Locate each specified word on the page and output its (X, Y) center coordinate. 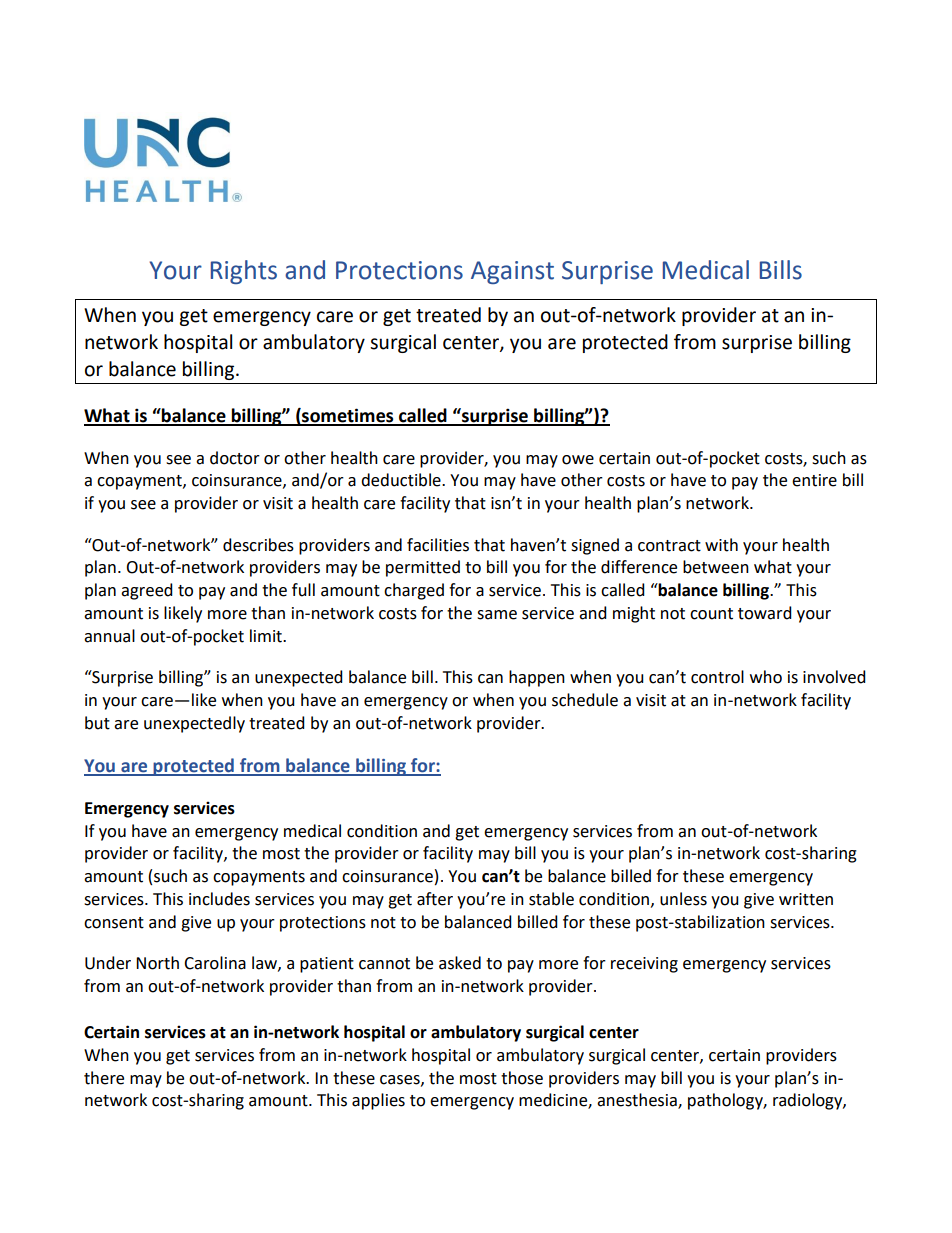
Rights (244, 272)
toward (765, 613)
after (435, 899)
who (766, 677)
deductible (402, 480)
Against (512, 272)
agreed (147, 591)
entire (814, 480)
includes (219, 899)
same (497, 615)
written (806, 899)
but (97, 723)
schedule (585, 700)
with (721, 545)
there (104, 1078)
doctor (235, 458)
